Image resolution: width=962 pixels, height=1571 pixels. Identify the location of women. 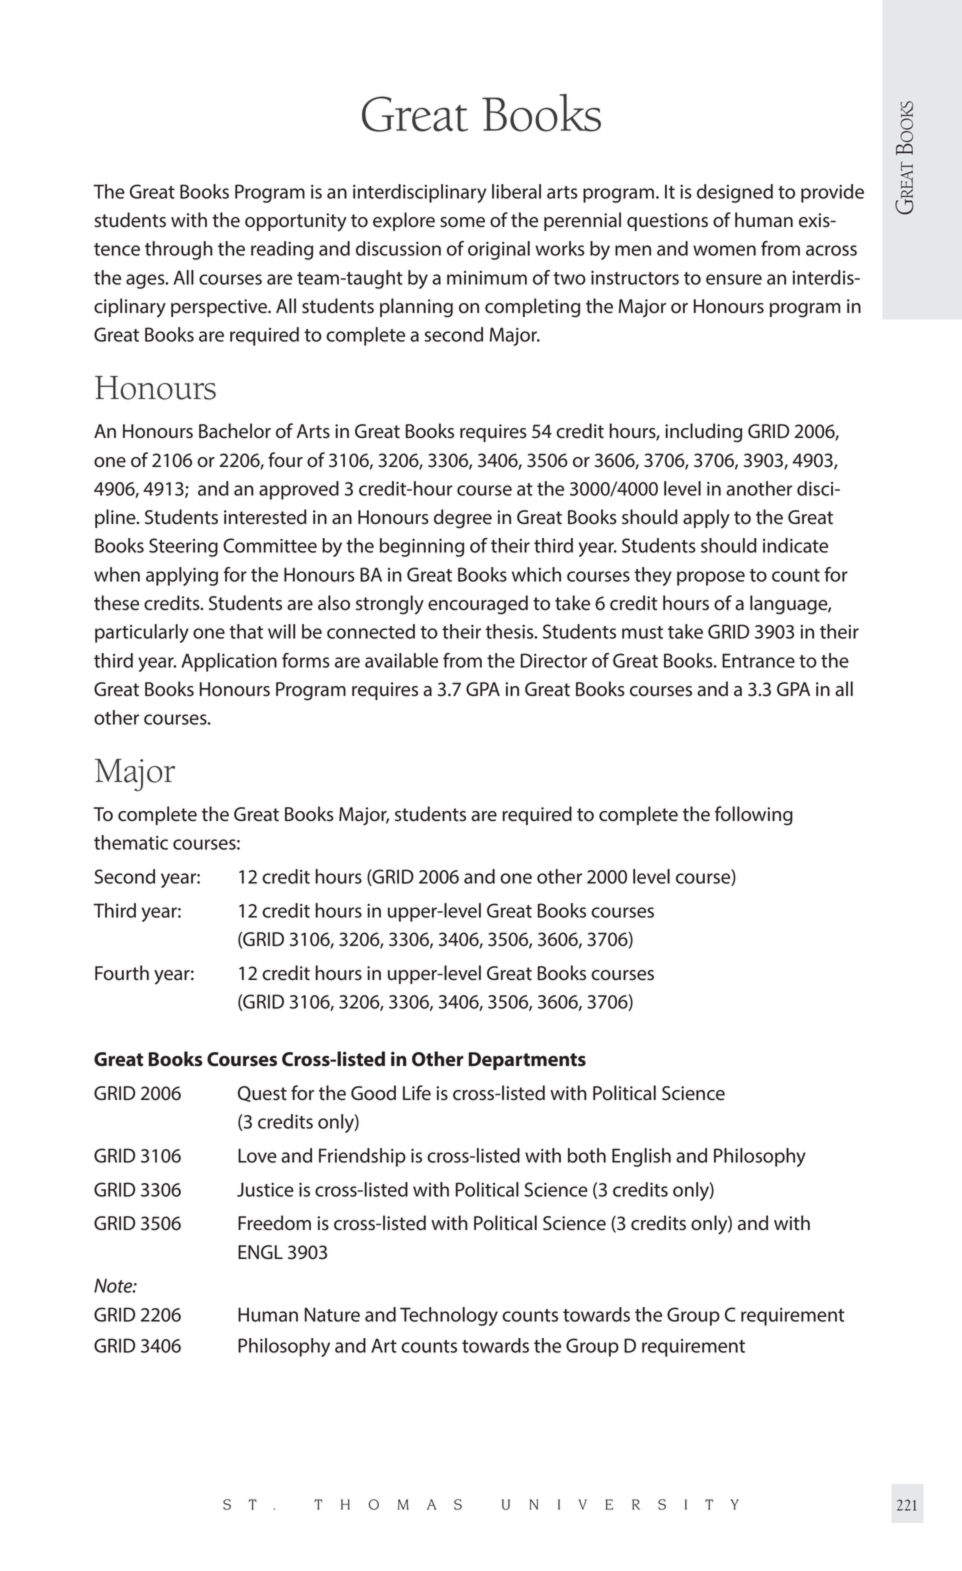
(724, 250).
